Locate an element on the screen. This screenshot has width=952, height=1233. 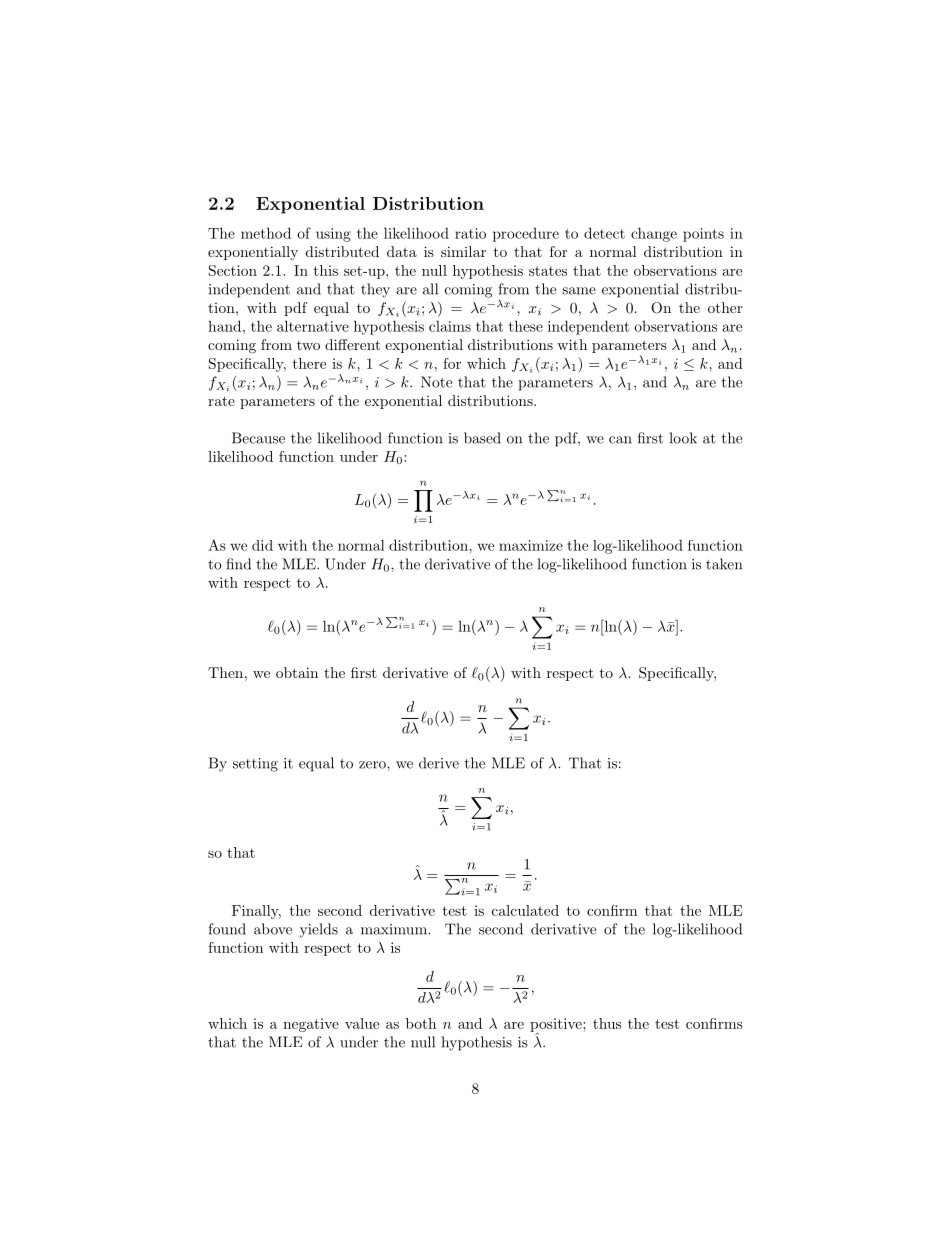
similar is located at coordinates (463, 251).
